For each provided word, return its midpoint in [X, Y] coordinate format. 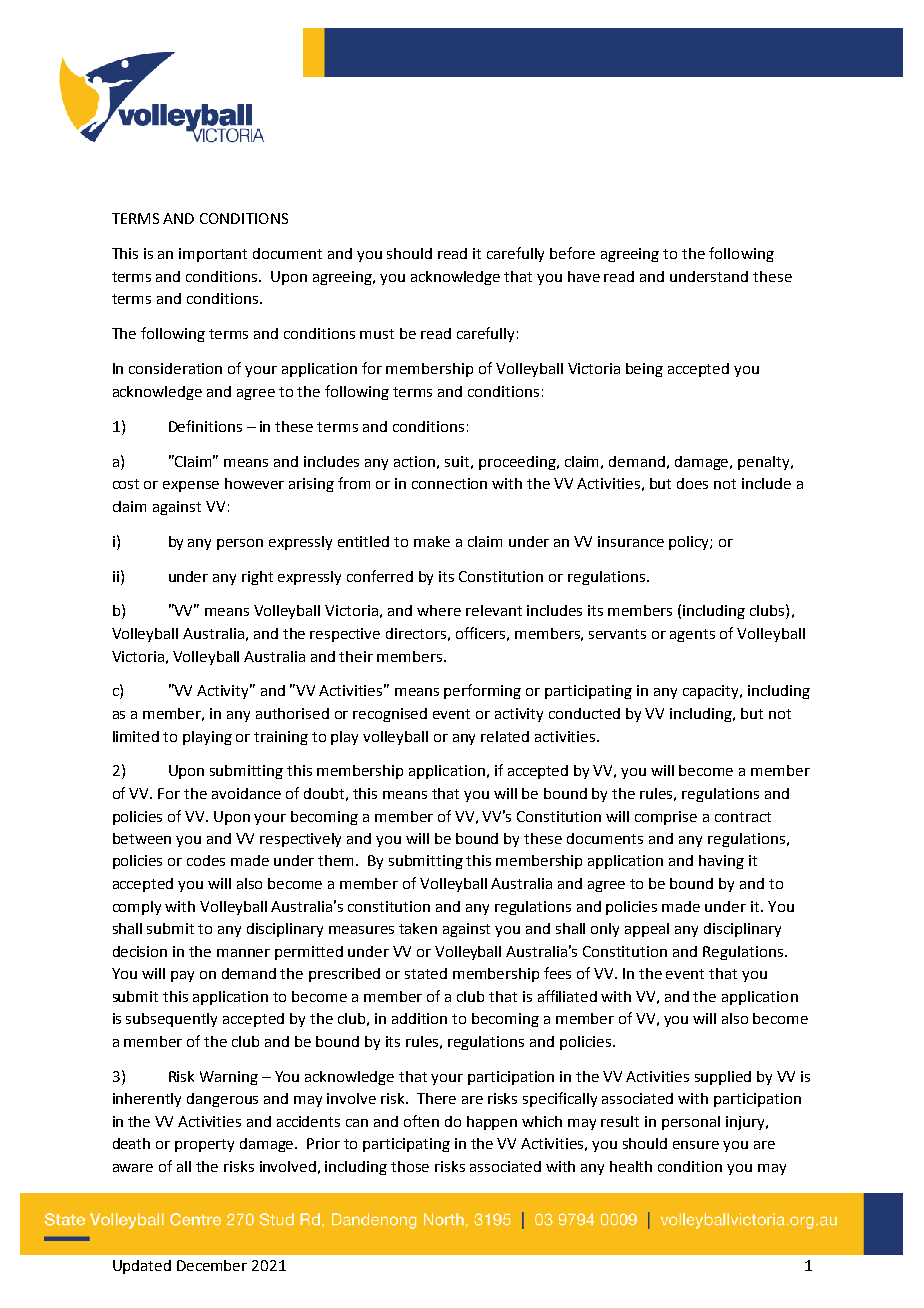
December [212, 1265]
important [213, 255]
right [257, 578]
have [584, 276]
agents [692, 635]
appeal [647, 930]
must [377, 334]
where [439, 610]
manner [243, 953]
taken [418, 928]
